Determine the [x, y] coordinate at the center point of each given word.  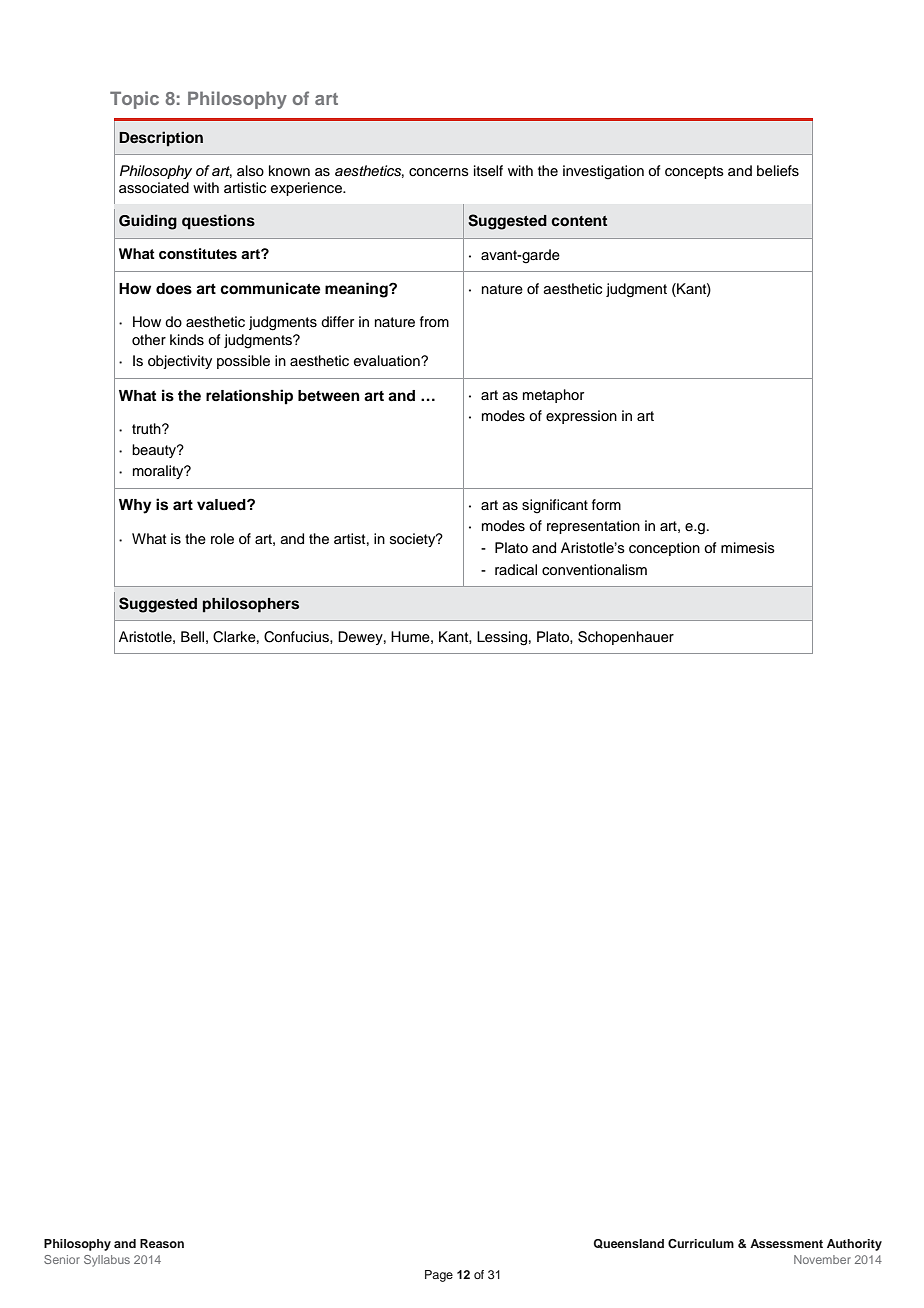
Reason [162, 1243]
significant [555, 506]
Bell [192, 637]
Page [439, 1276]
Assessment [786, 1243]
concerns [439, 172]
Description [161, 139]
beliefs [778, 171]
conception [664, 549]
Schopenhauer [626, 638]
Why [135, 506]
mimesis [748, 548]
